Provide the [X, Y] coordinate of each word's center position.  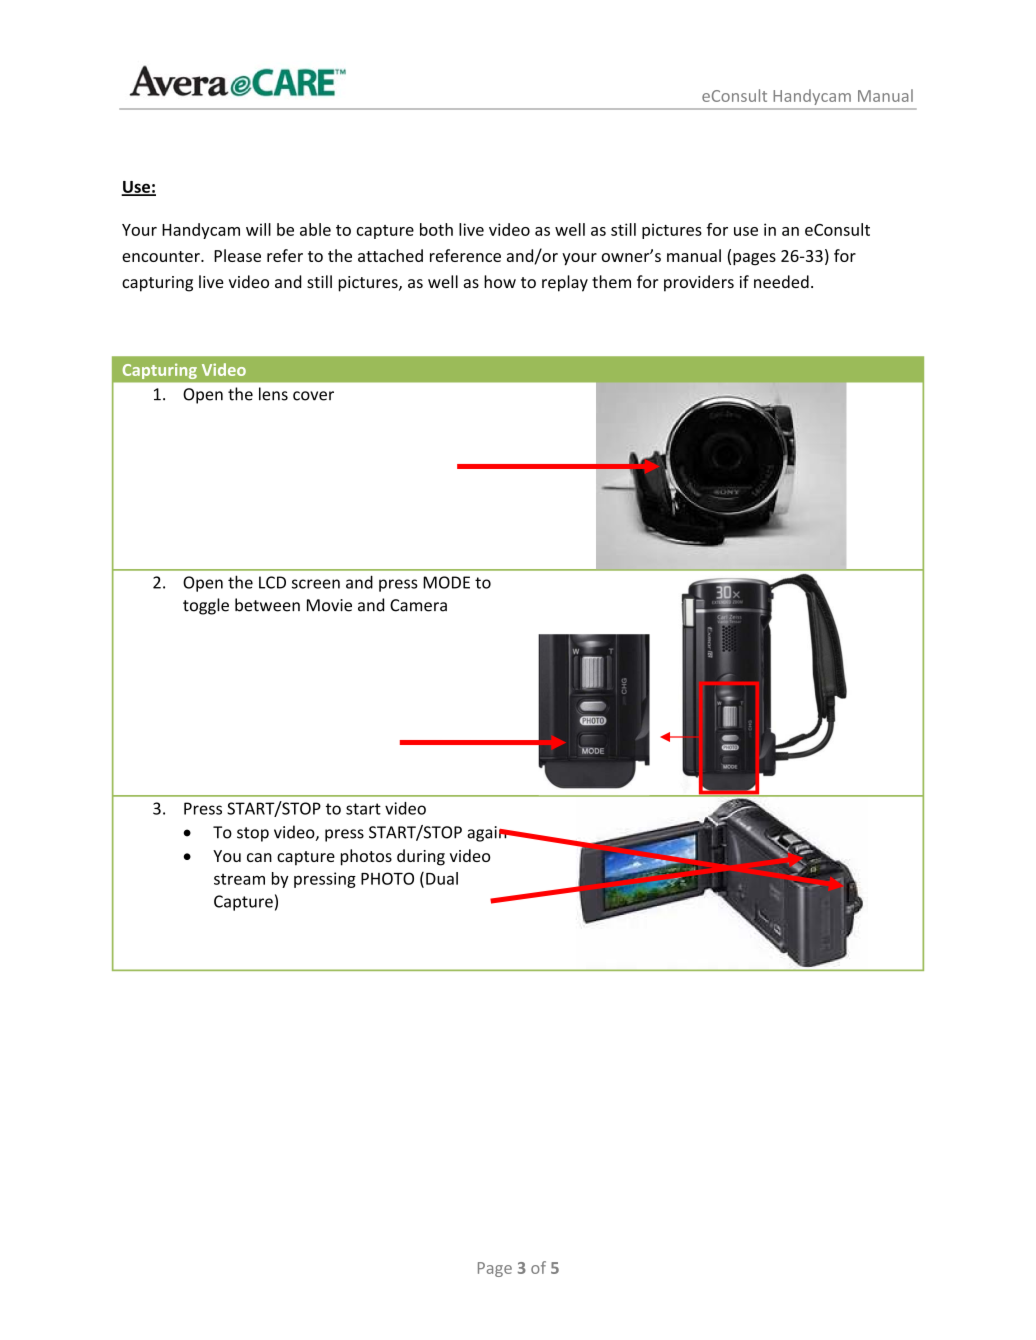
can [259, 857]
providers [699, 283]
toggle [206, 606]
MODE [446, 582]
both [436, 229]
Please [237, 255]
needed [781, 281]
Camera [418, 605]
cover [313, 396]
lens [273, 394]
